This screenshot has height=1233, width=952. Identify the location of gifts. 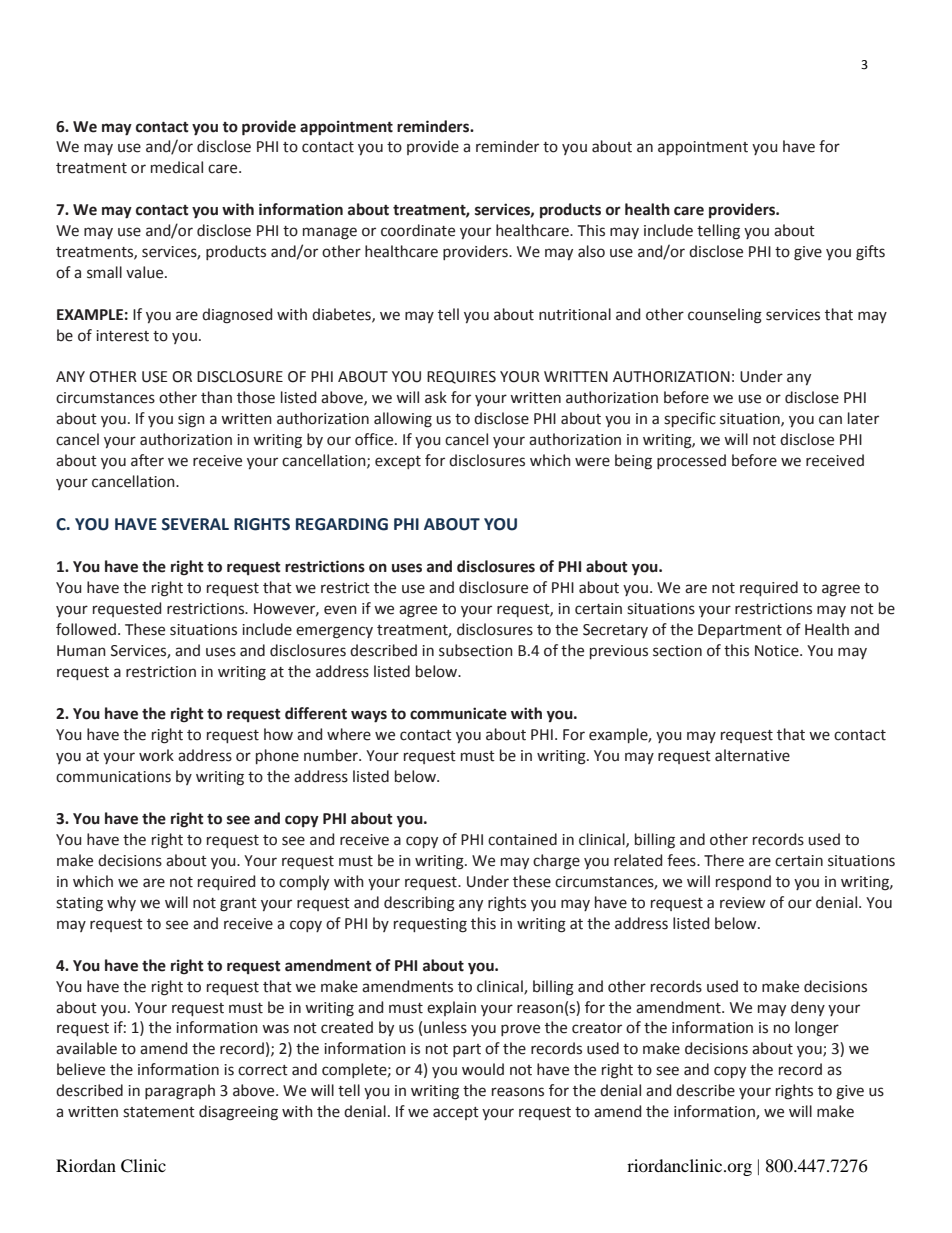
(870, 253).
